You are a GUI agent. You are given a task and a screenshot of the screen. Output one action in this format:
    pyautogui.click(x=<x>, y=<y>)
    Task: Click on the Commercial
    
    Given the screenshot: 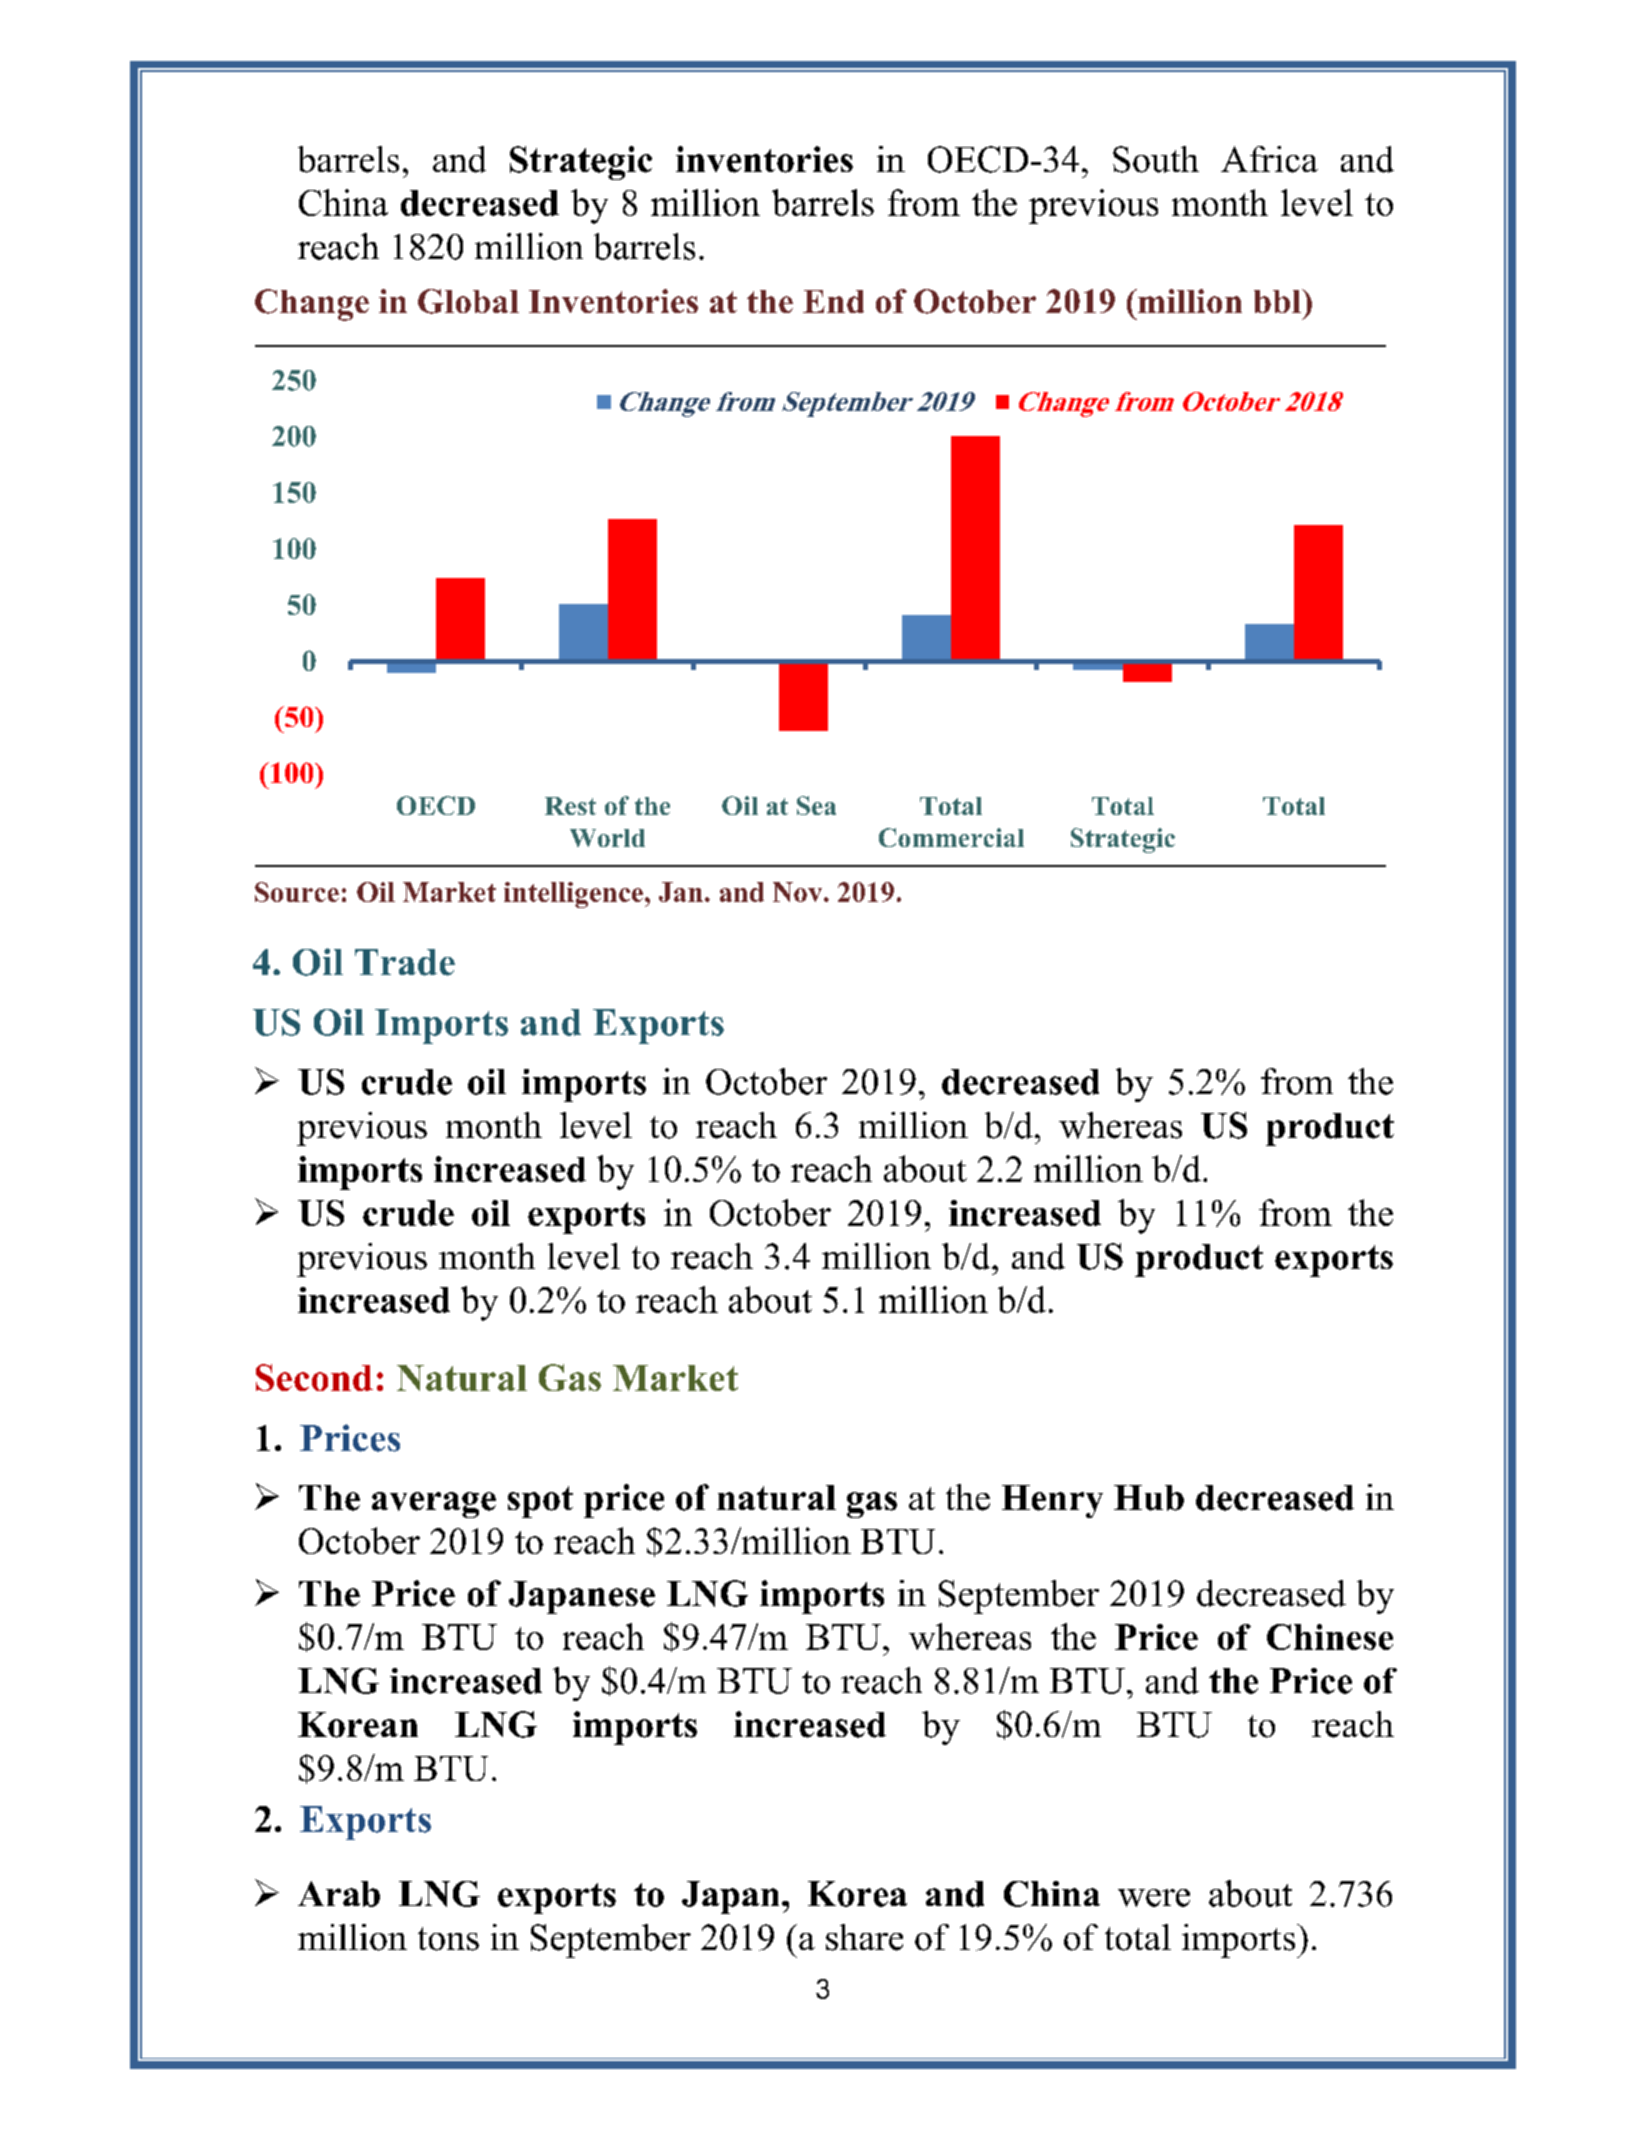 What is the action you would take?
    pyautogui.click(x=951, y=837)
